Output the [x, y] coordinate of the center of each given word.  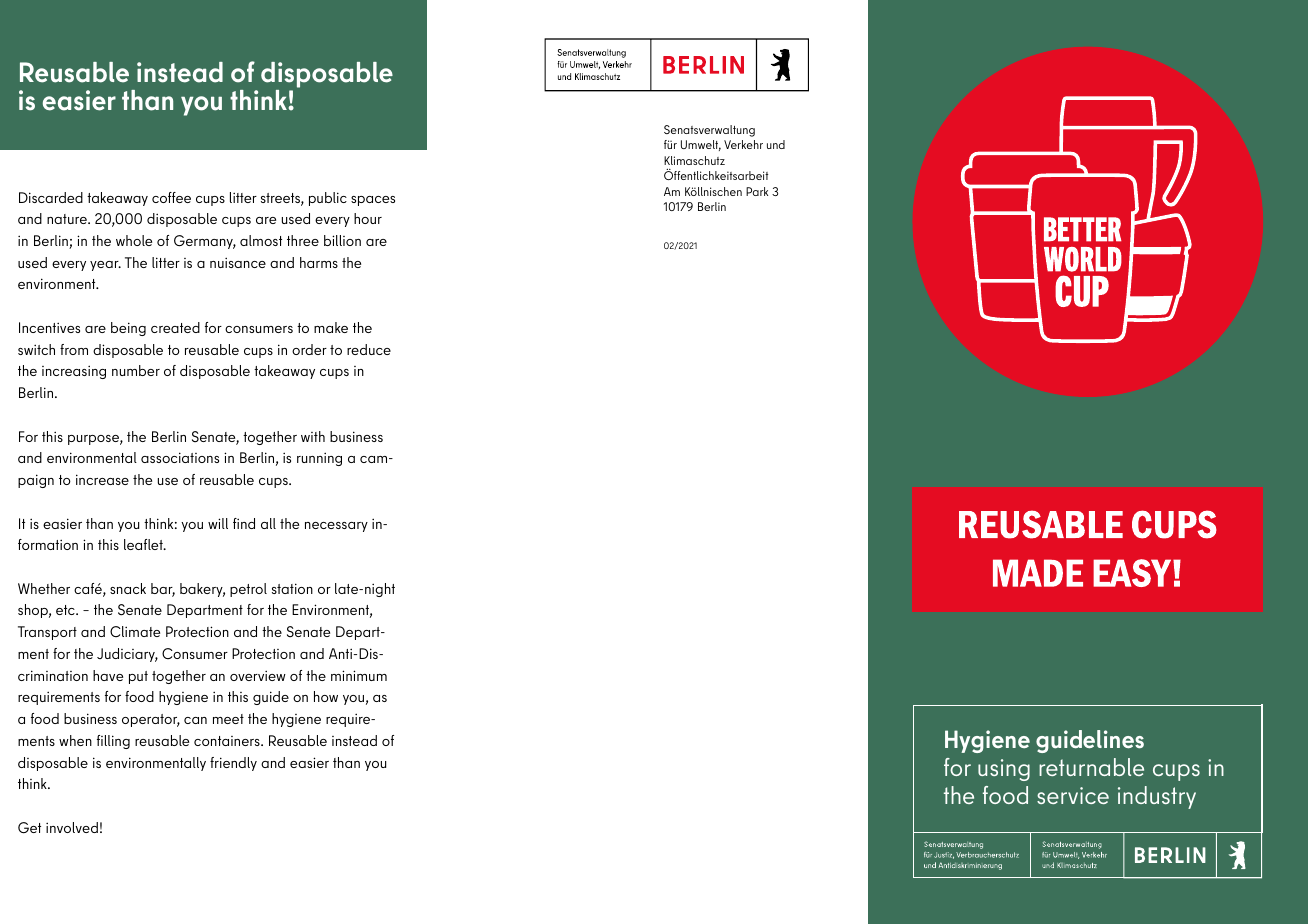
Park [757, 191]
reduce [369, 349]
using [1004, 770]
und [776, 144]
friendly [233, 764]
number [136, 370]
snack [128, 588]
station [292, 588]
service [1073, 795]
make [331, 327]
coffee [171, 197]
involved [72, 827]
